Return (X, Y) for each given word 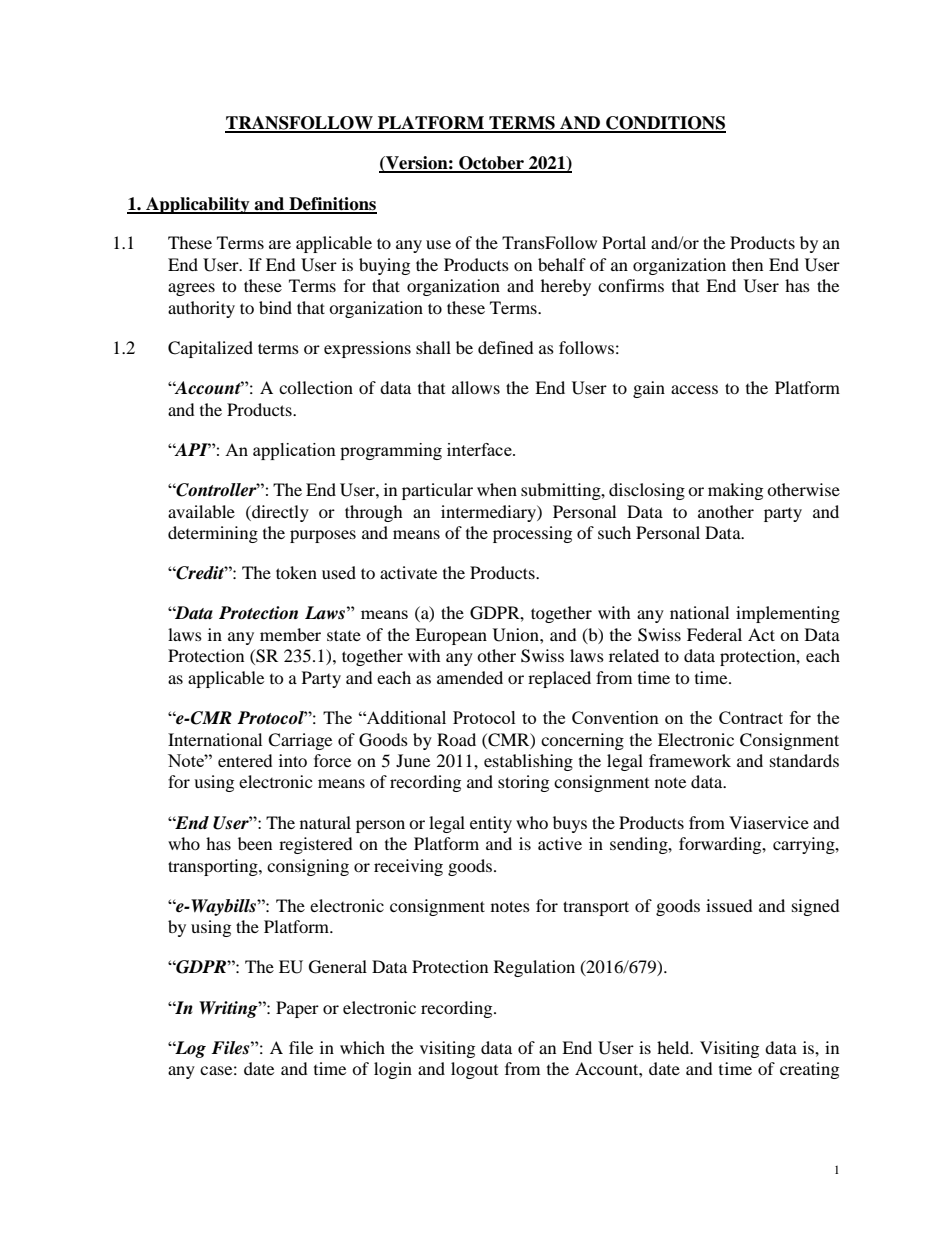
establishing (528, 762)
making (735, 491)
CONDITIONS (665, 124)
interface (480, 449)
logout (474, 1070)
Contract (751, 717)
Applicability (198, 205)
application (294, 451)
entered (245, 760)
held (674, 1047)
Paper (297, 1009)
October (491, 164)
